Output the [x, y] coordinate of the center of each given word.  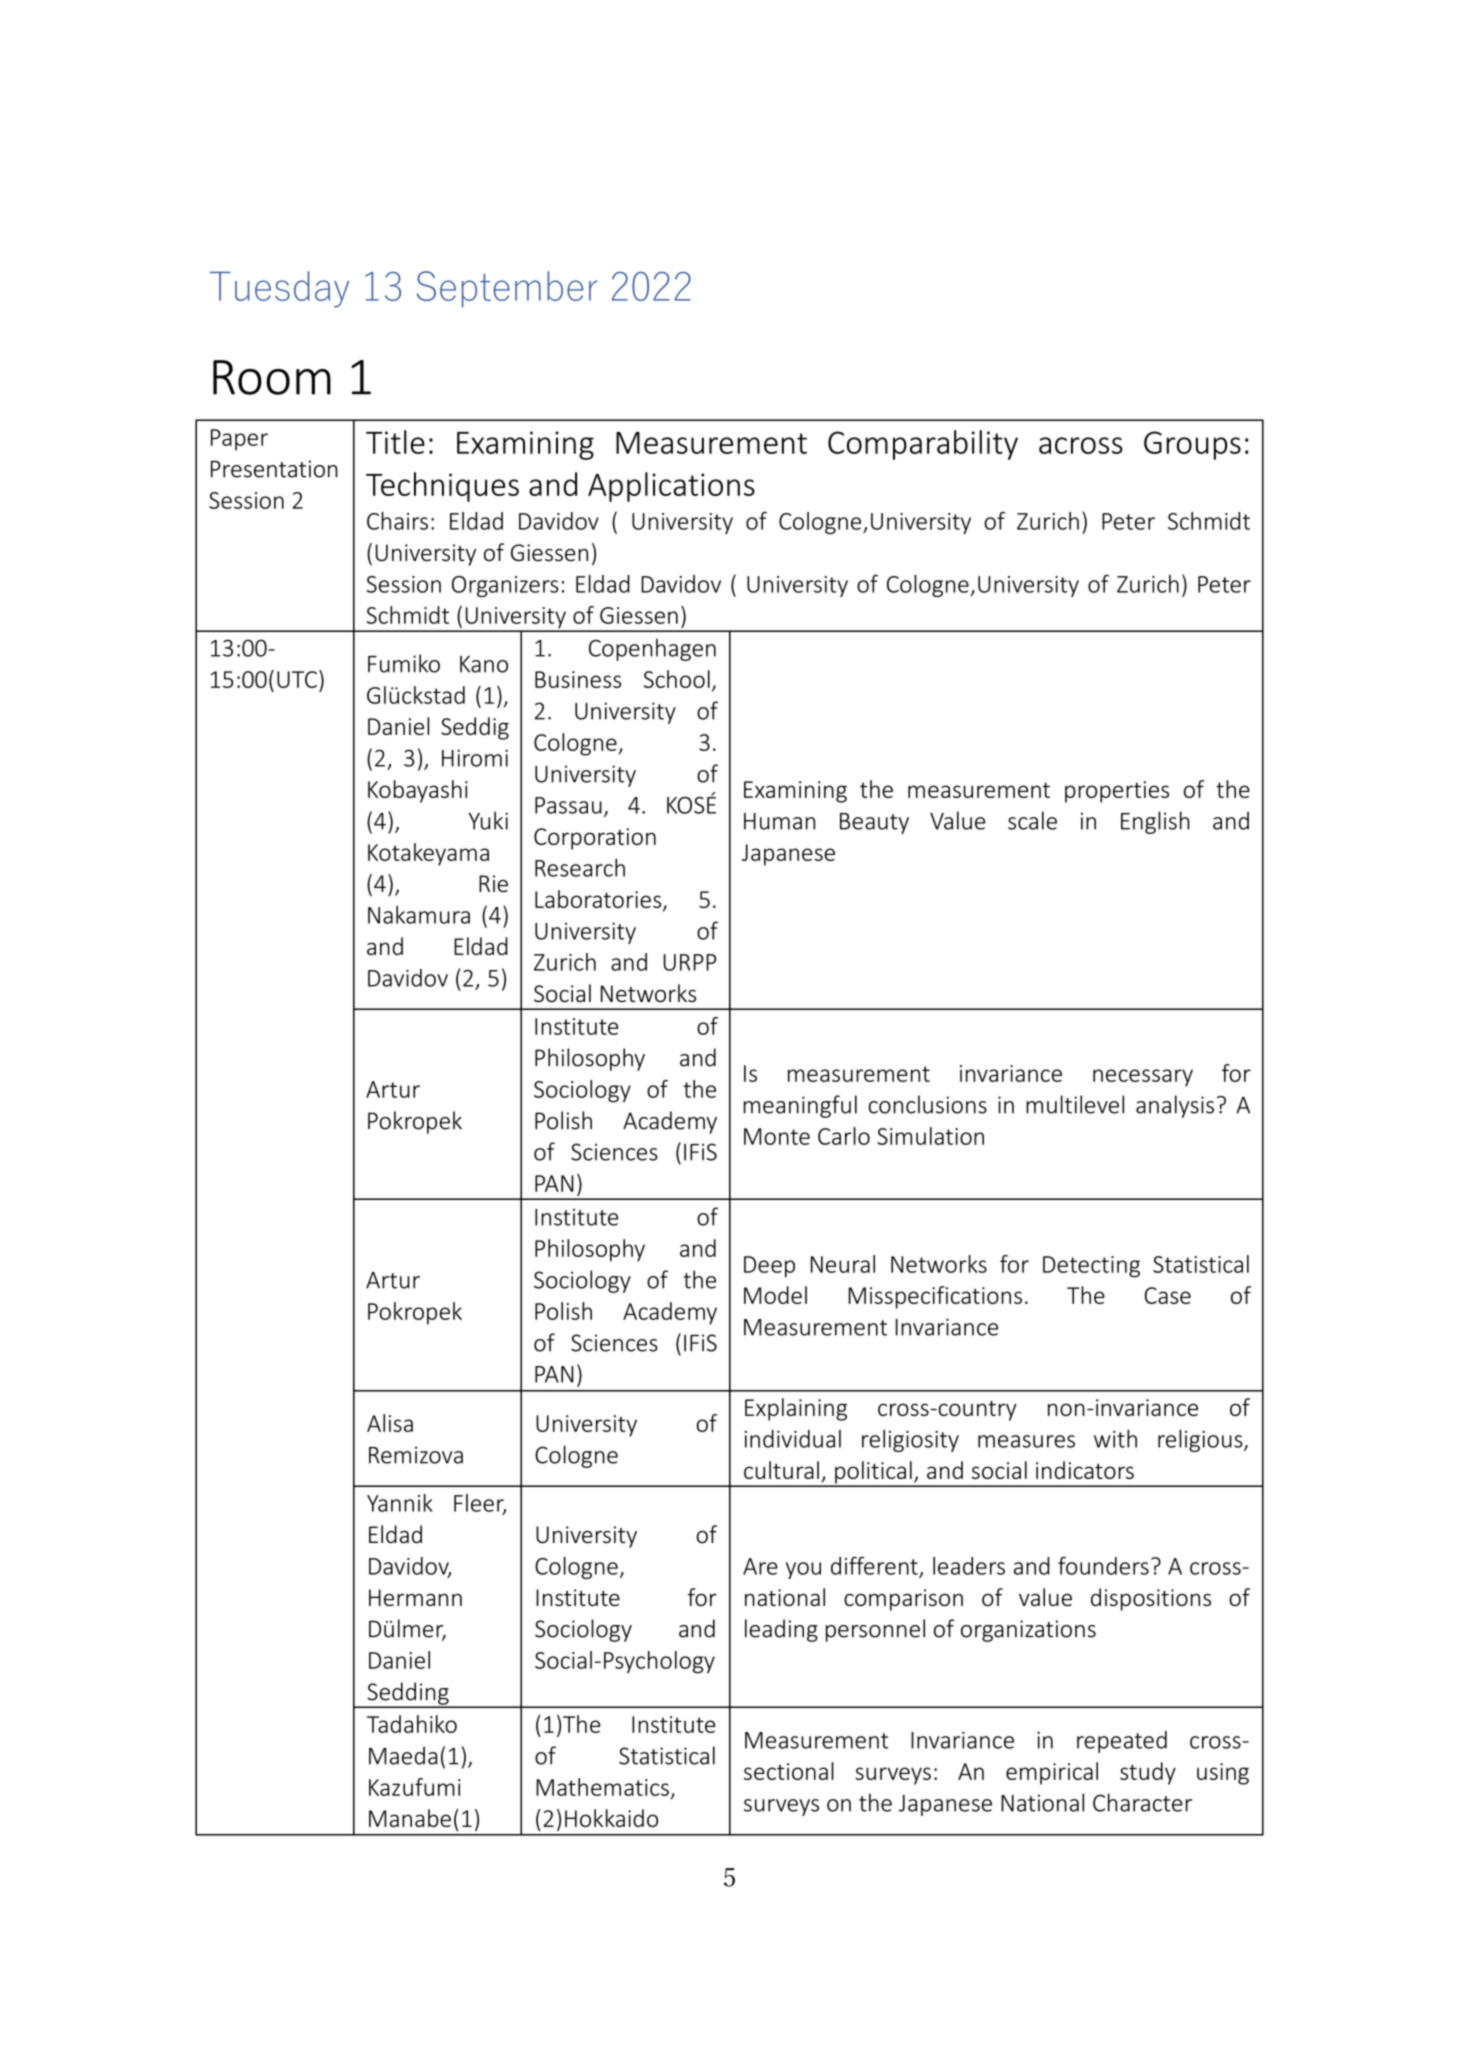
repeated [1122, 1742]
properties [1117, 792]
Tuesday [279, 289]
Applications [671, 487]
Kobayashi [418, 791]
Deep [769, 1267]
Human [779, 821]
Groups [1192, 445]
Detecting [1091, 1267]
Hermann [415, 1597]
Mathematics [602, 1787]
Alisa [390, 1423]
